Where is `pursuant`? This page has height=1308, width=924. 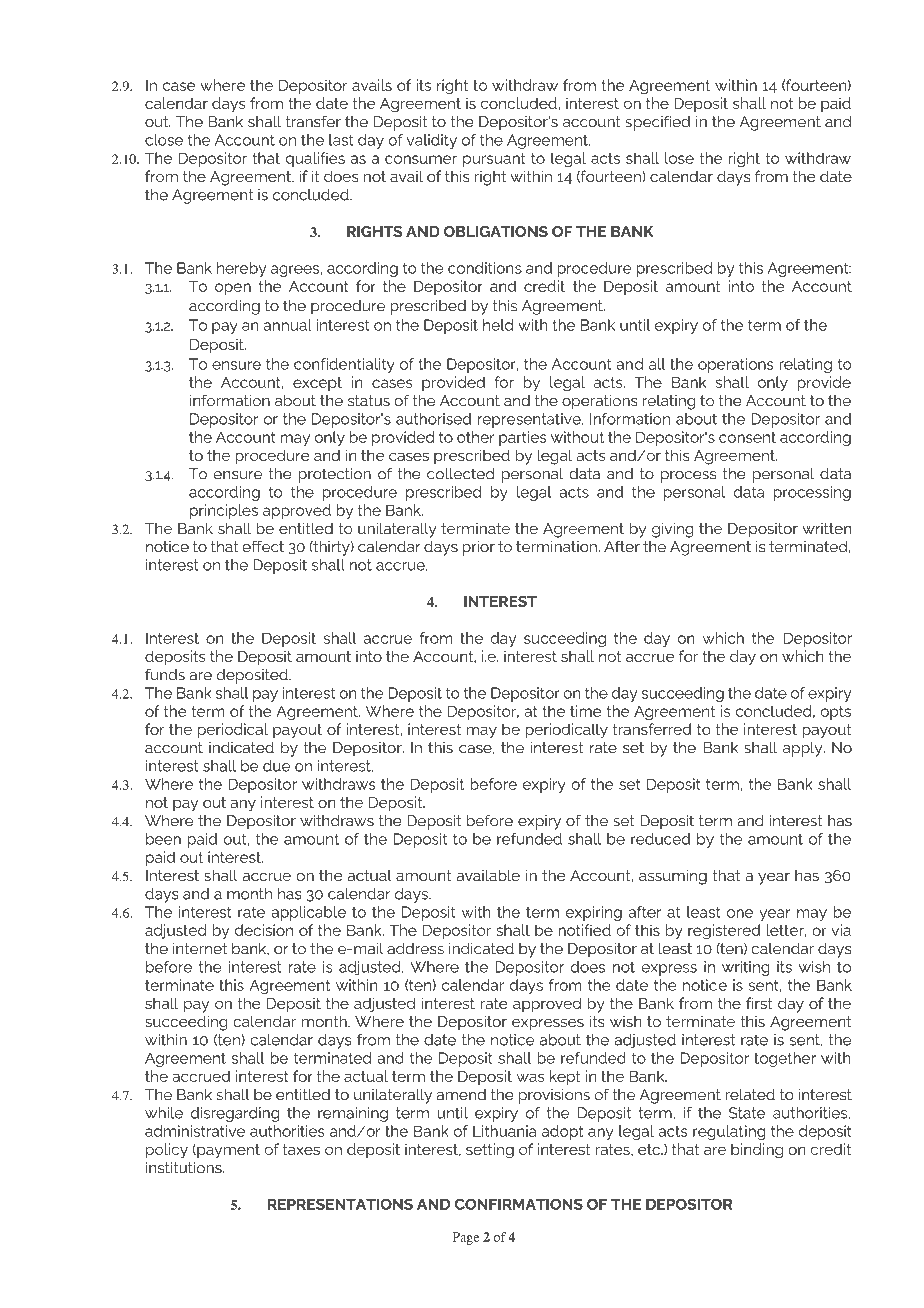
pursuant is located at coordinates (494, 160).
